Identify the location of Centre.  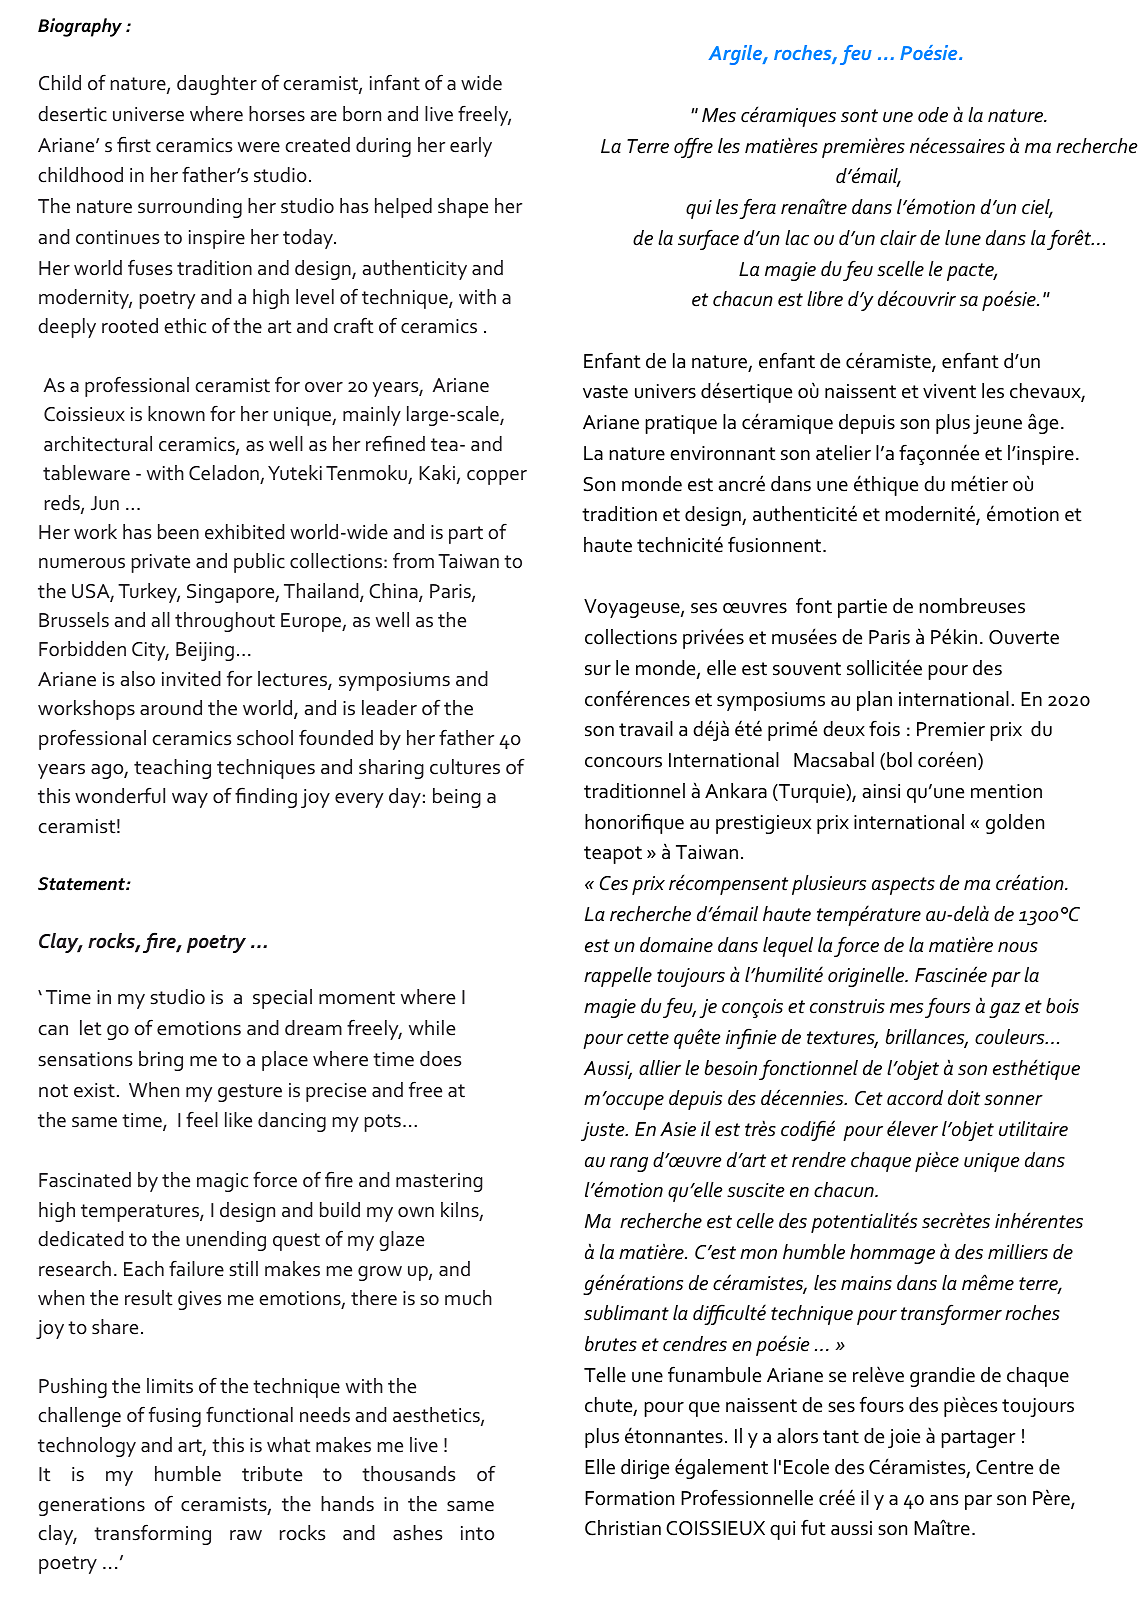
(1004, 1467).
